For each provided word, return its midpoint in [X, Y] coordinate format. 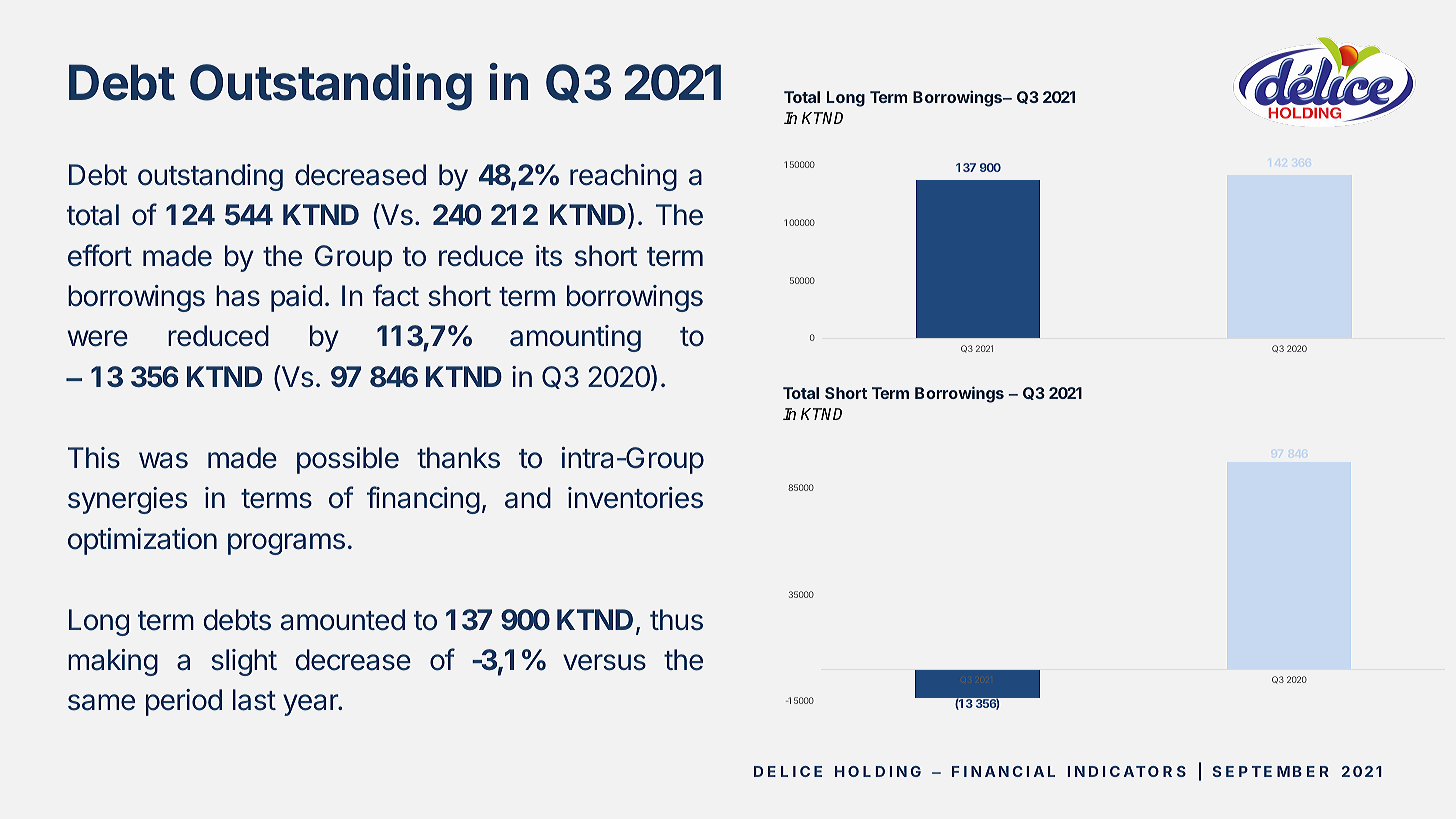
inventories [635, 498]
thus [676, 620]
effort [100, 255]
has [238, 296]
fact [396, 295]
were [98, 338]
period [184, 702]
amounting [575, 338]
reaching [623, 177]
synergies [127, 500]
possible [348, 460]
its [549, 256]
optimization [142, 541]
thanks [458, 458]
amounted [343, 620]
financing [423, 500]
